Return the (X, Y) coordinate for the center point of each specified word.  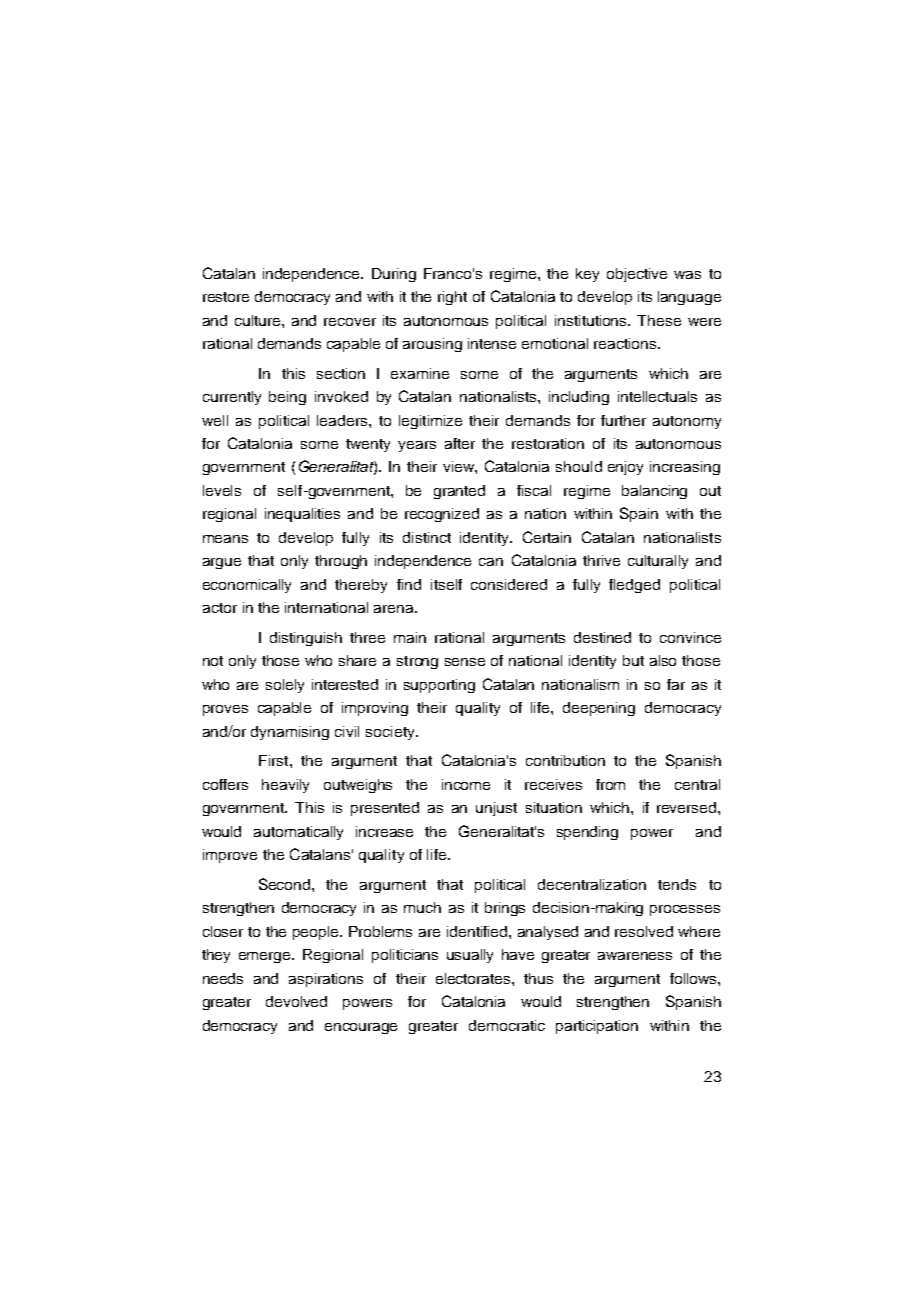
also (663, 660)
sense (465, 662)
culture (259, 320)
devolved (296, 1001)
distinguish (306, 639)
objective (637, 275)
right (452, 298)
